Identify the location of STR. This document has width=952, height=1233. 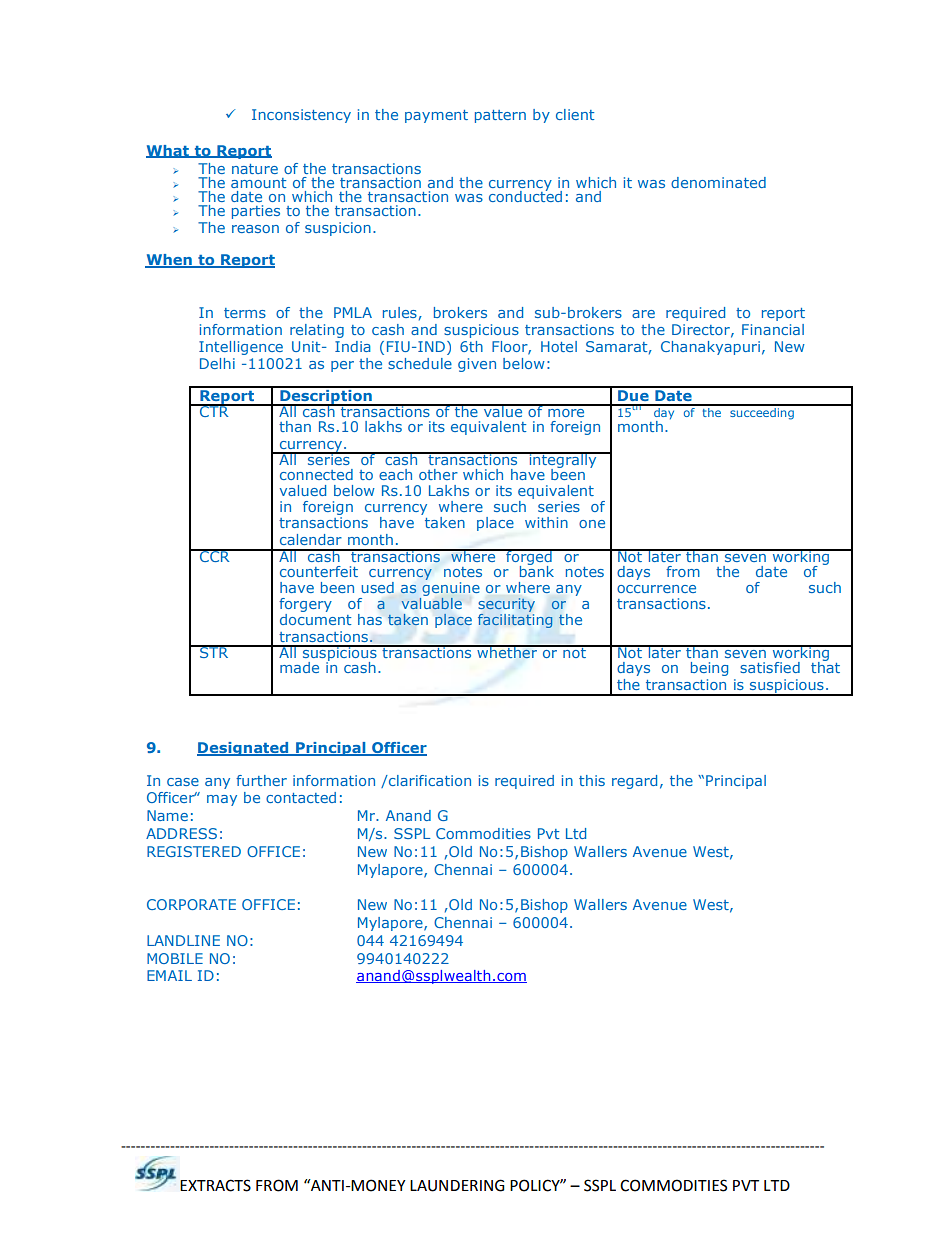
(214, 651).
